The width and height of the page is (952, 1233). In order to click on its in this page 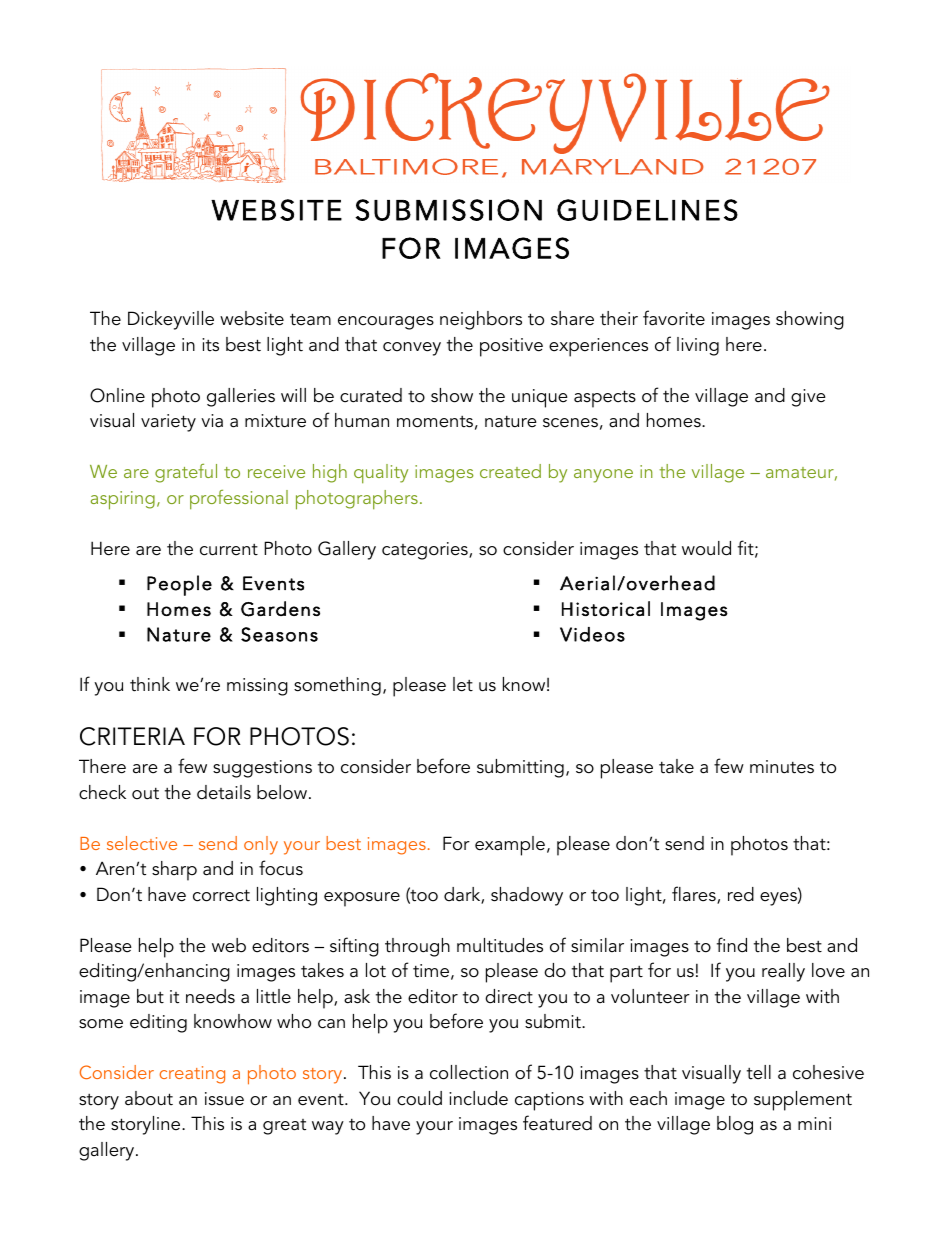, I will do `click(210, 345)`.
